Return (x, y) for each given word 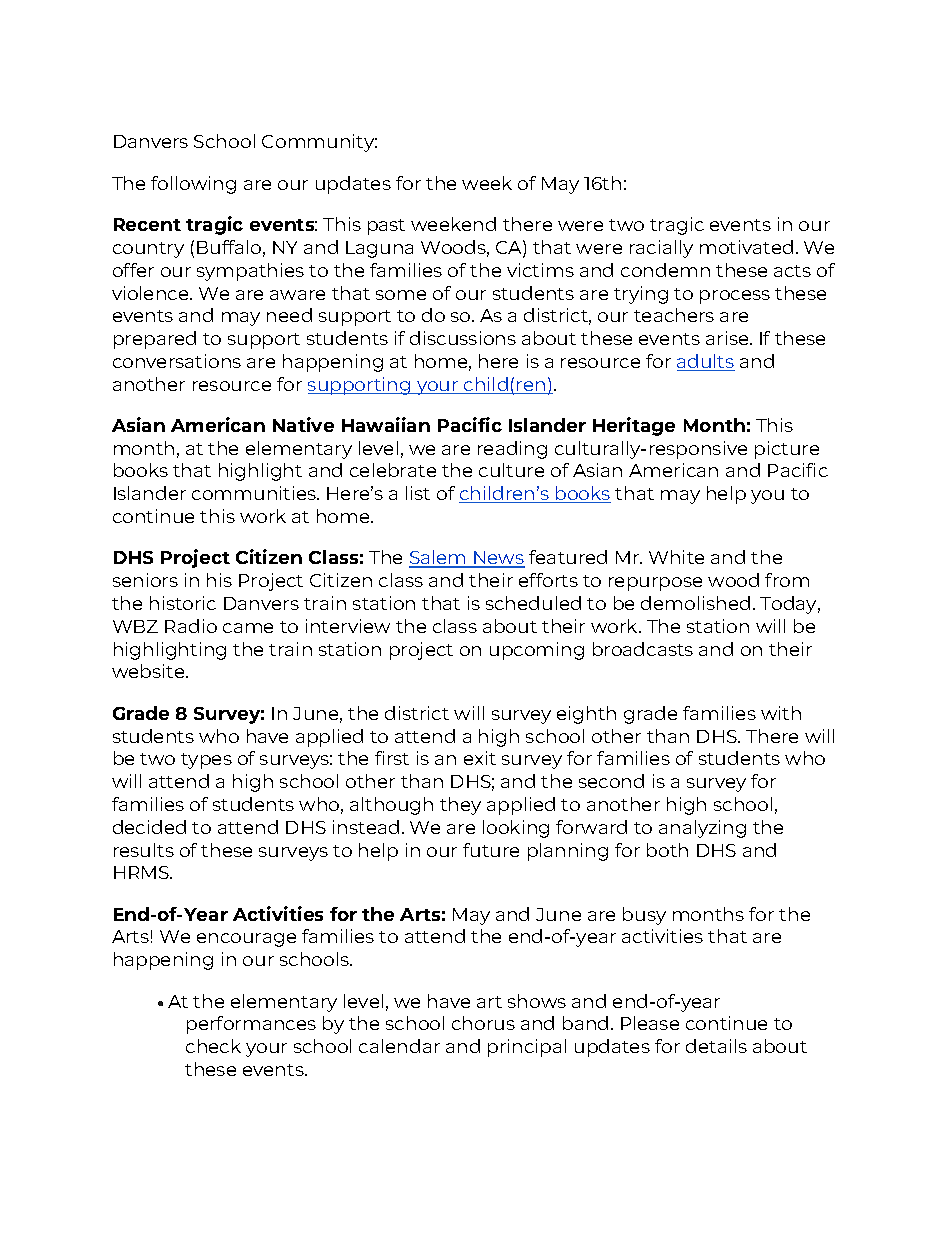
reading (512, 450)
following (193, 185)
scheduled (533, 603)
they (460, 806)
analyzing (702, 829)
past (386, 227)
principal (527, 1048)
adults (706, 362)
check (213, 1046)
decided (149, 827)
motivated (746, 247)
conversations (177, 361)
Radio (191, 626)
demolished (695, 603)
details (716, 1046)
